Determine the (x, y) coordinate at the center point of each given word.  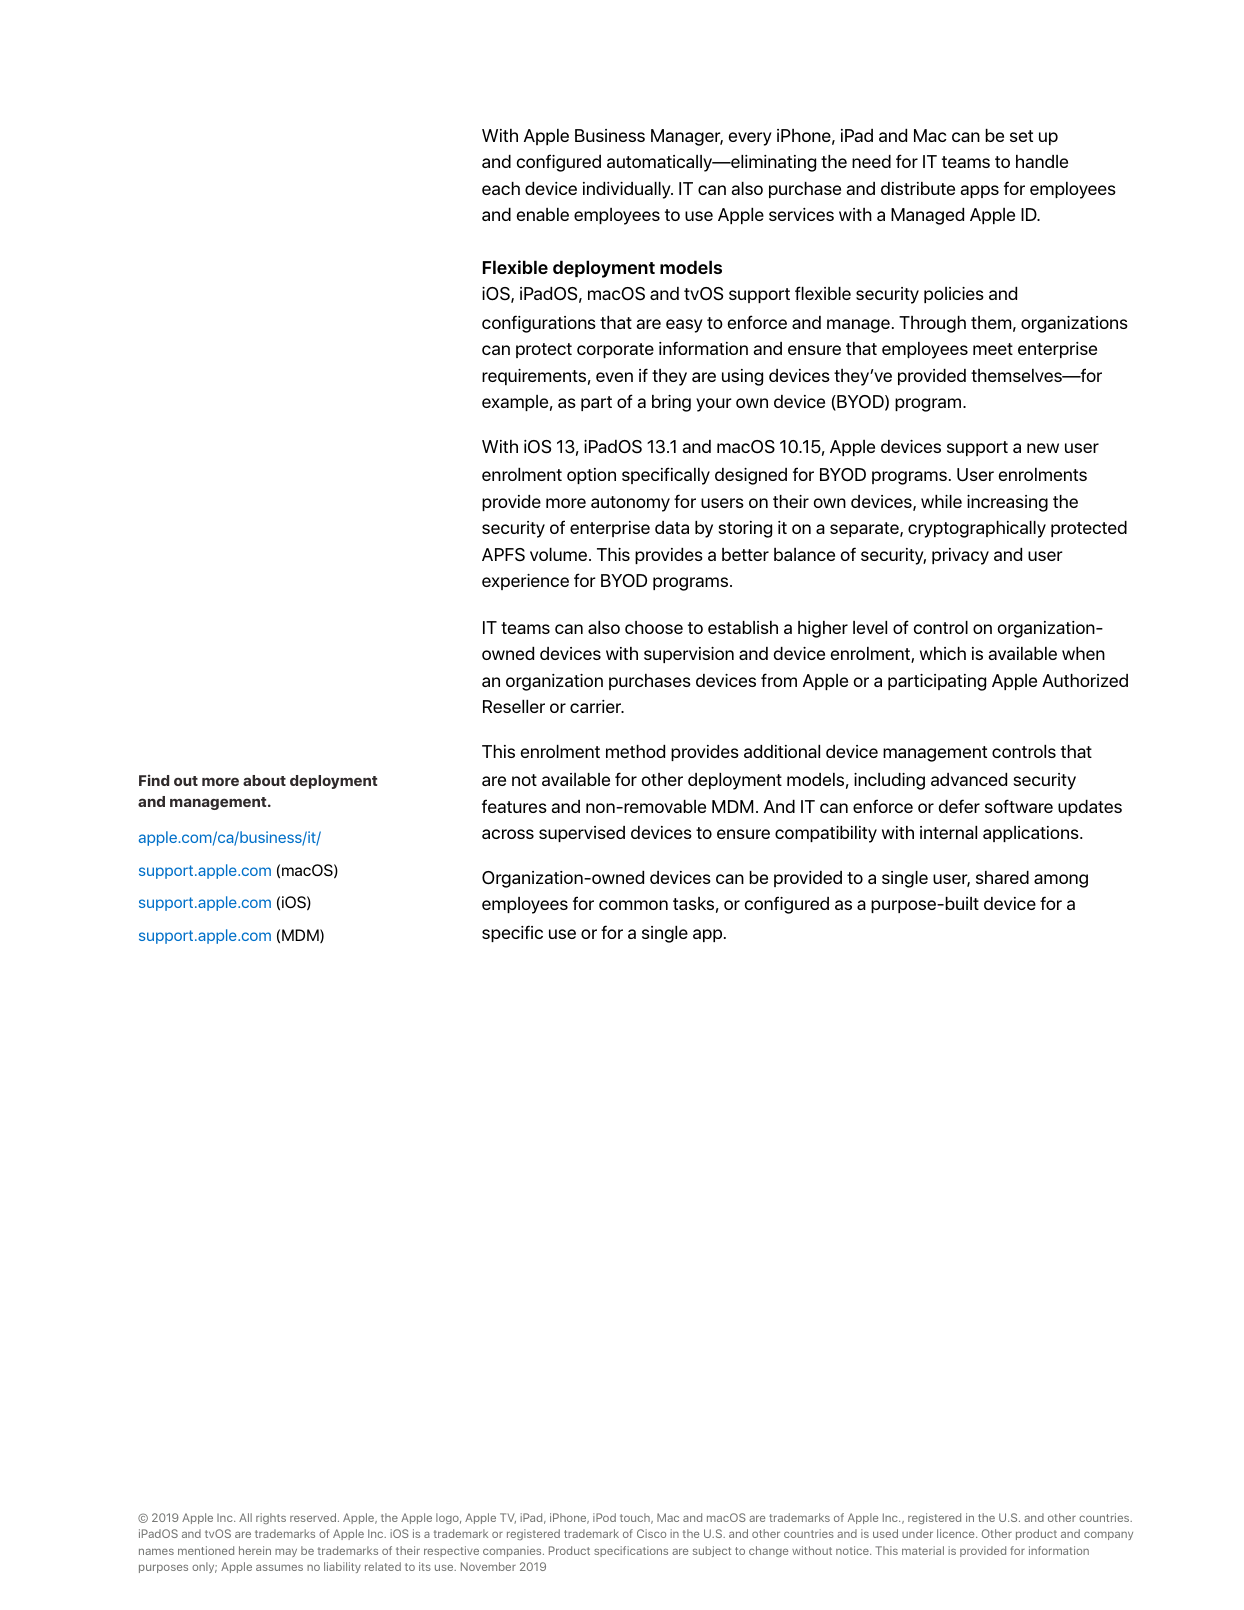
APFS (503, 555)
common (633, 905)
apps (979, 191)
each (501, 188)
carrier (597, 706)
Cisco (651, 1533)
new (1043, 448)
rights (271, 1518)
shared (1002, 877)
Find (154, 780)
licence (957, 1533)
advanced (969, 779)
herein (255, 1550)
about (264, 780)
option (591, 476)
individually (628, 190)
